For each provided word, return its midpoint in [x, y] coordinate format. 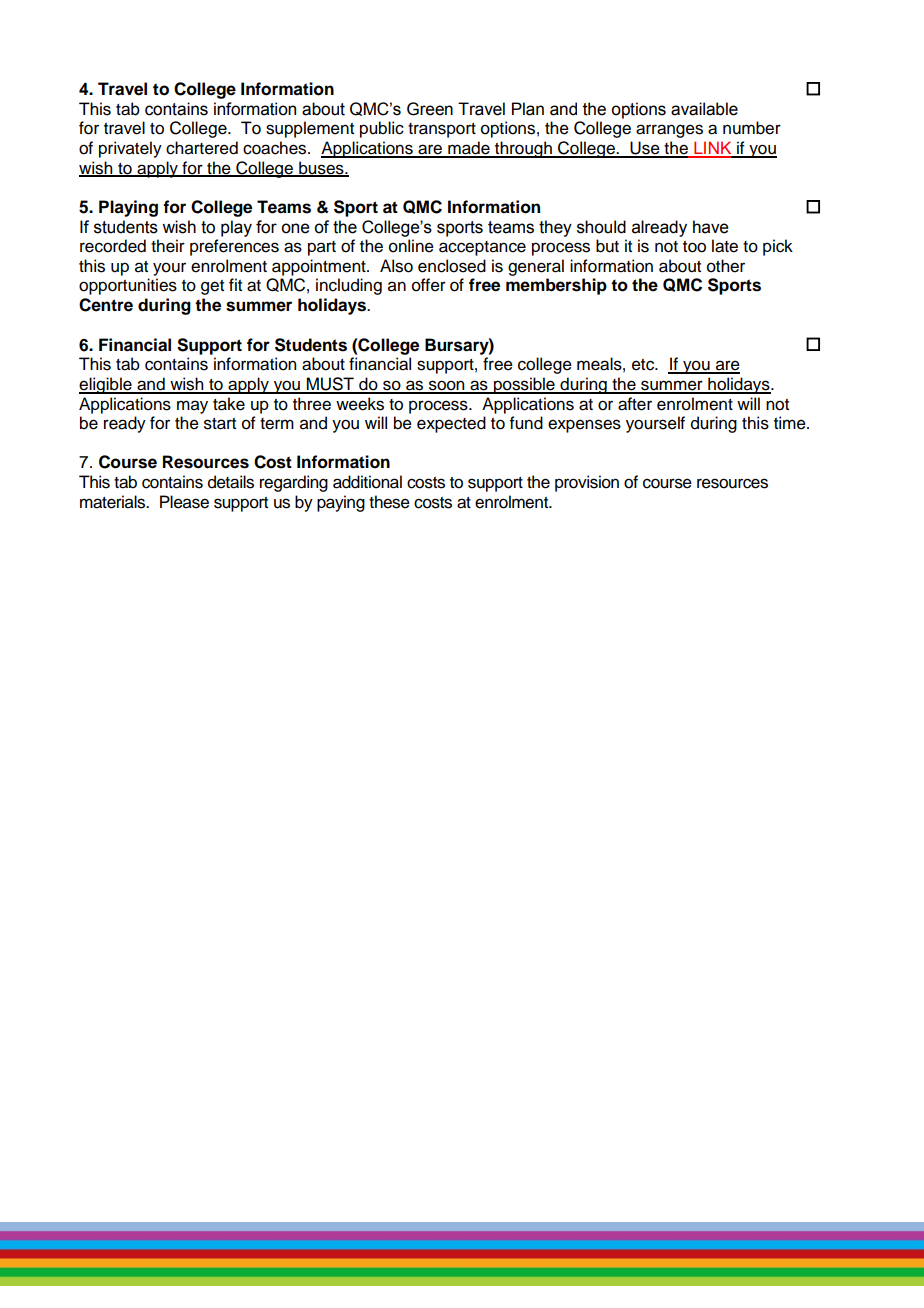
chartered [202, 148]
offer [429, 285]
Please [184, 502]
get [212, 287]
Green [430, 109]
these [389, 502]
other [726, 266]
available [704, 109]
